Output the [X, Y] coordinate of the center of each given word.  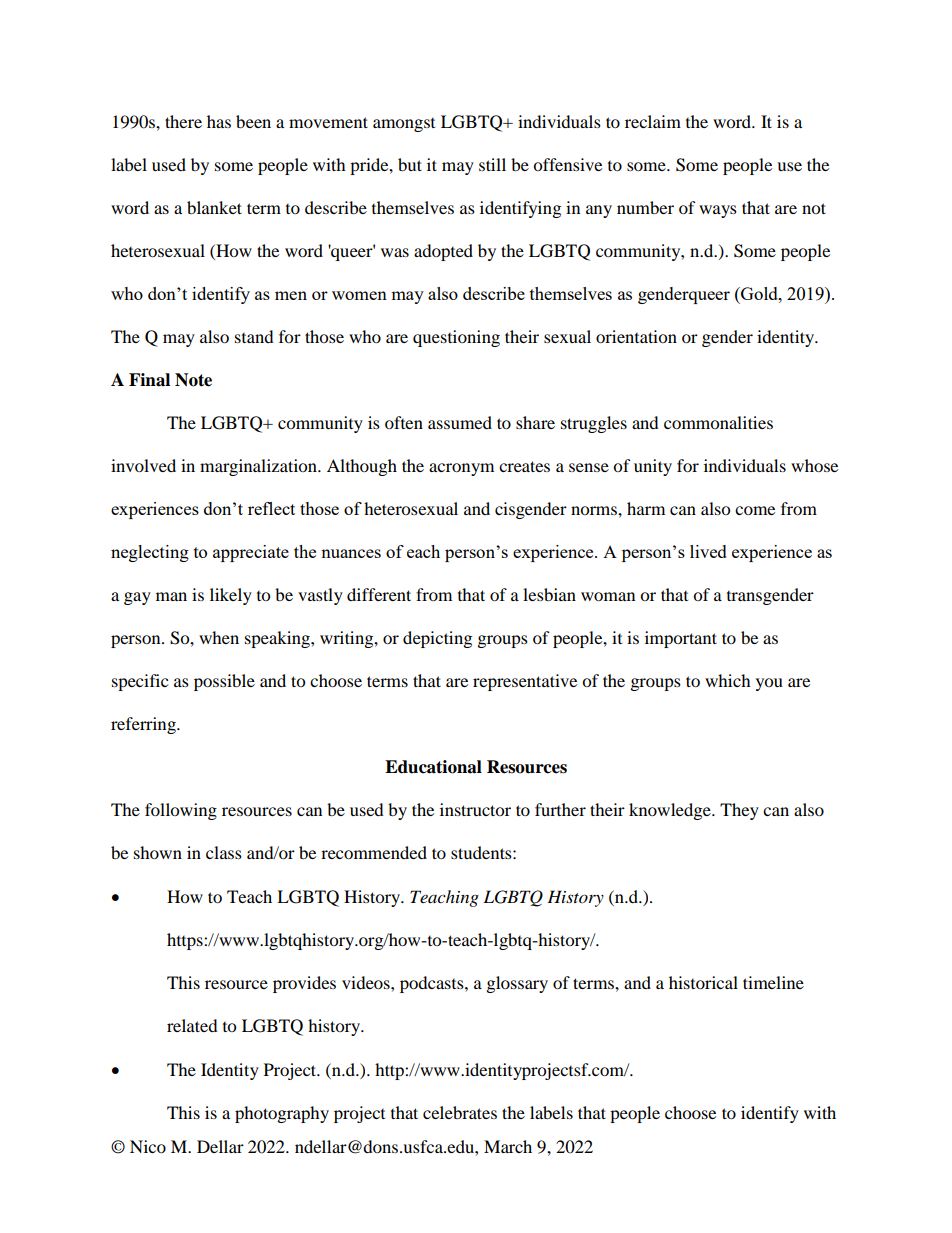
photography [282, 1114]
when [219, 637]
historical [703, 982]
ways [718, 211]
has [219, 121]
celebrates [460, 1112]
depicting [437, 639]
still [492, 164]
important [681, 639]
